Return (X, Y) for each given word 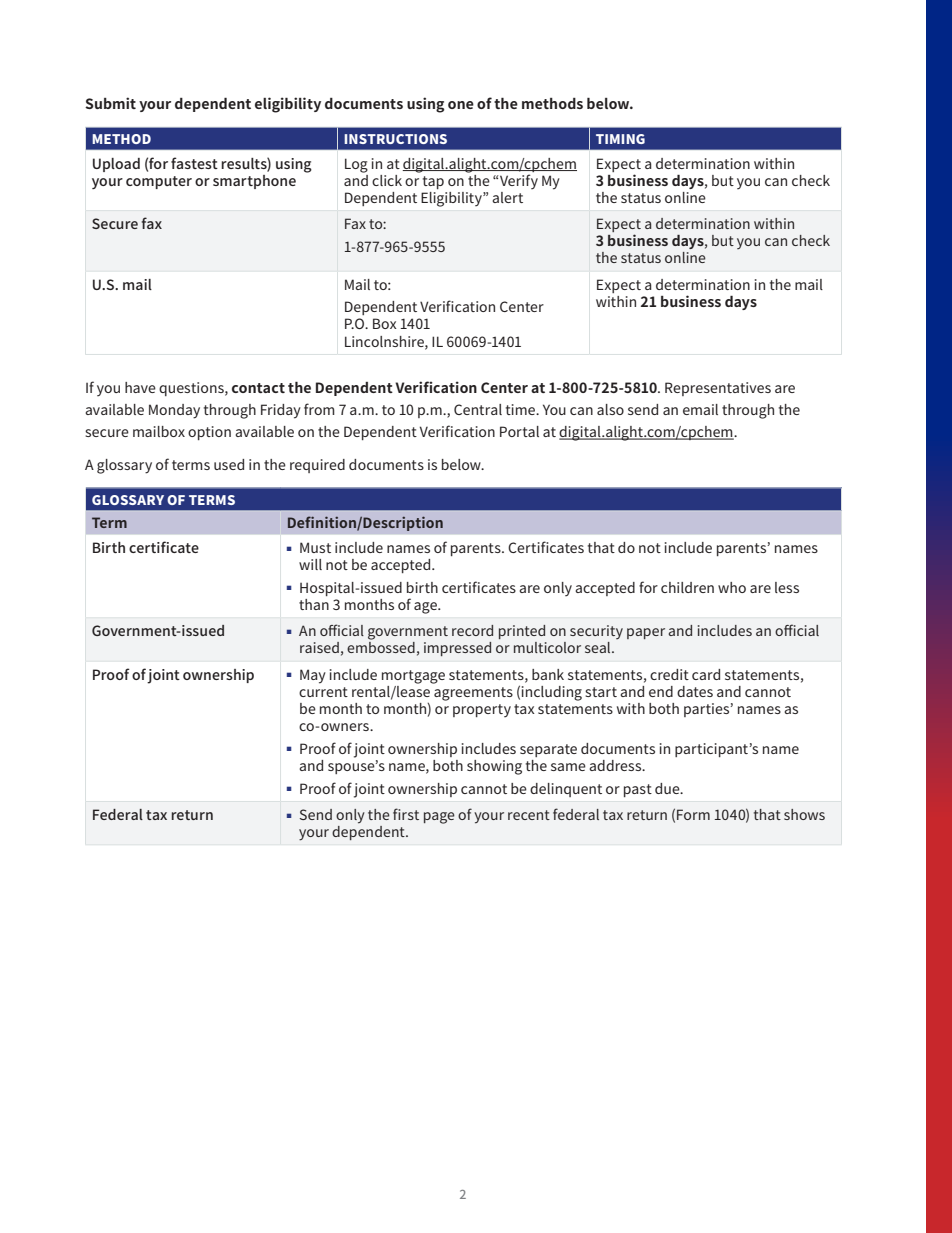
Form (693, 814)
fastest (194, 163)
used (229, 464)
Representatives (718, 389)
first (406, 814)
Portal (519, 431)
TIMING (620, 139)
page (439, 818)
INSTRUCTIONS (395, 139)
